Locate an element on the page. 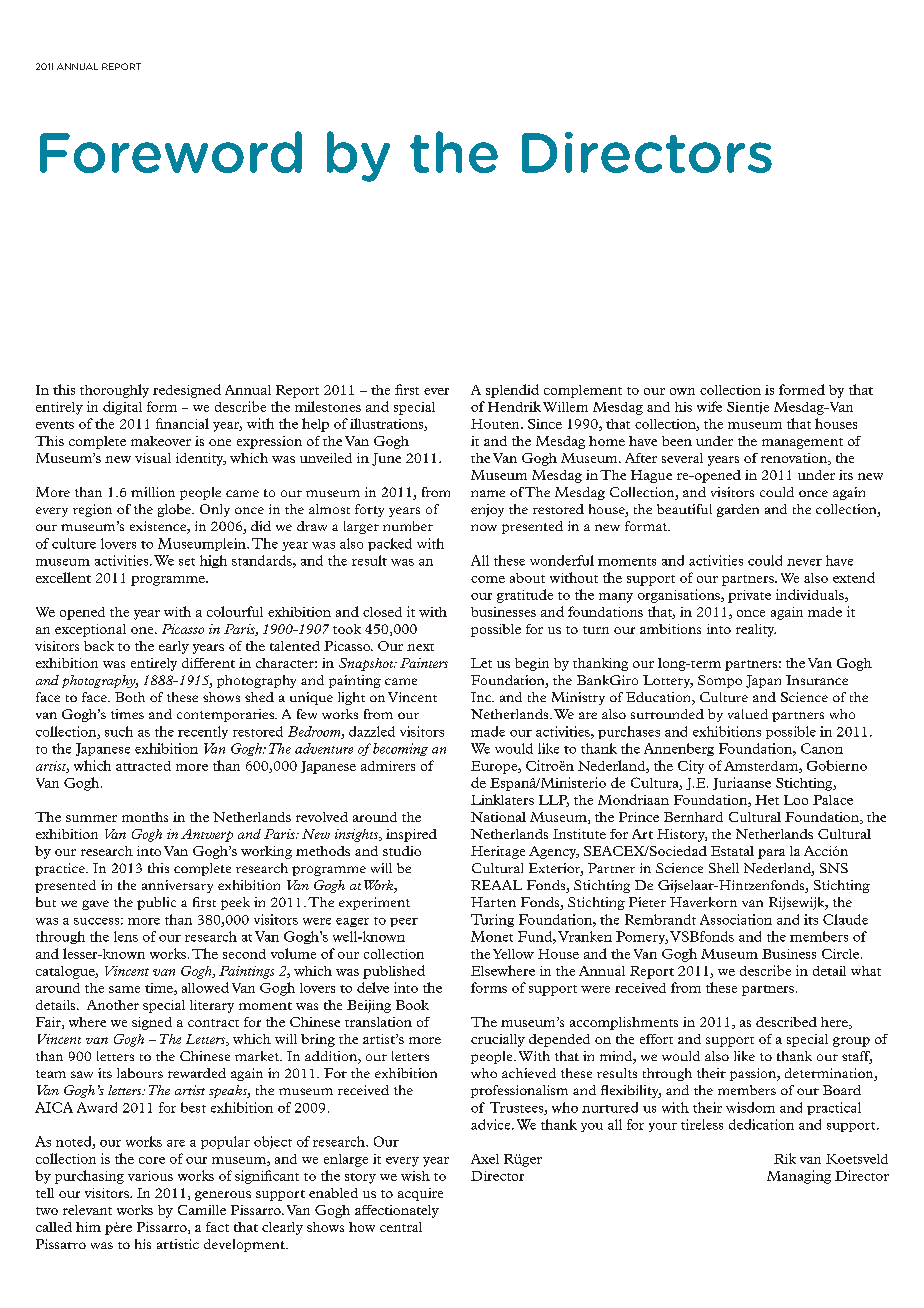  management is located at coordinates (802, 443).
